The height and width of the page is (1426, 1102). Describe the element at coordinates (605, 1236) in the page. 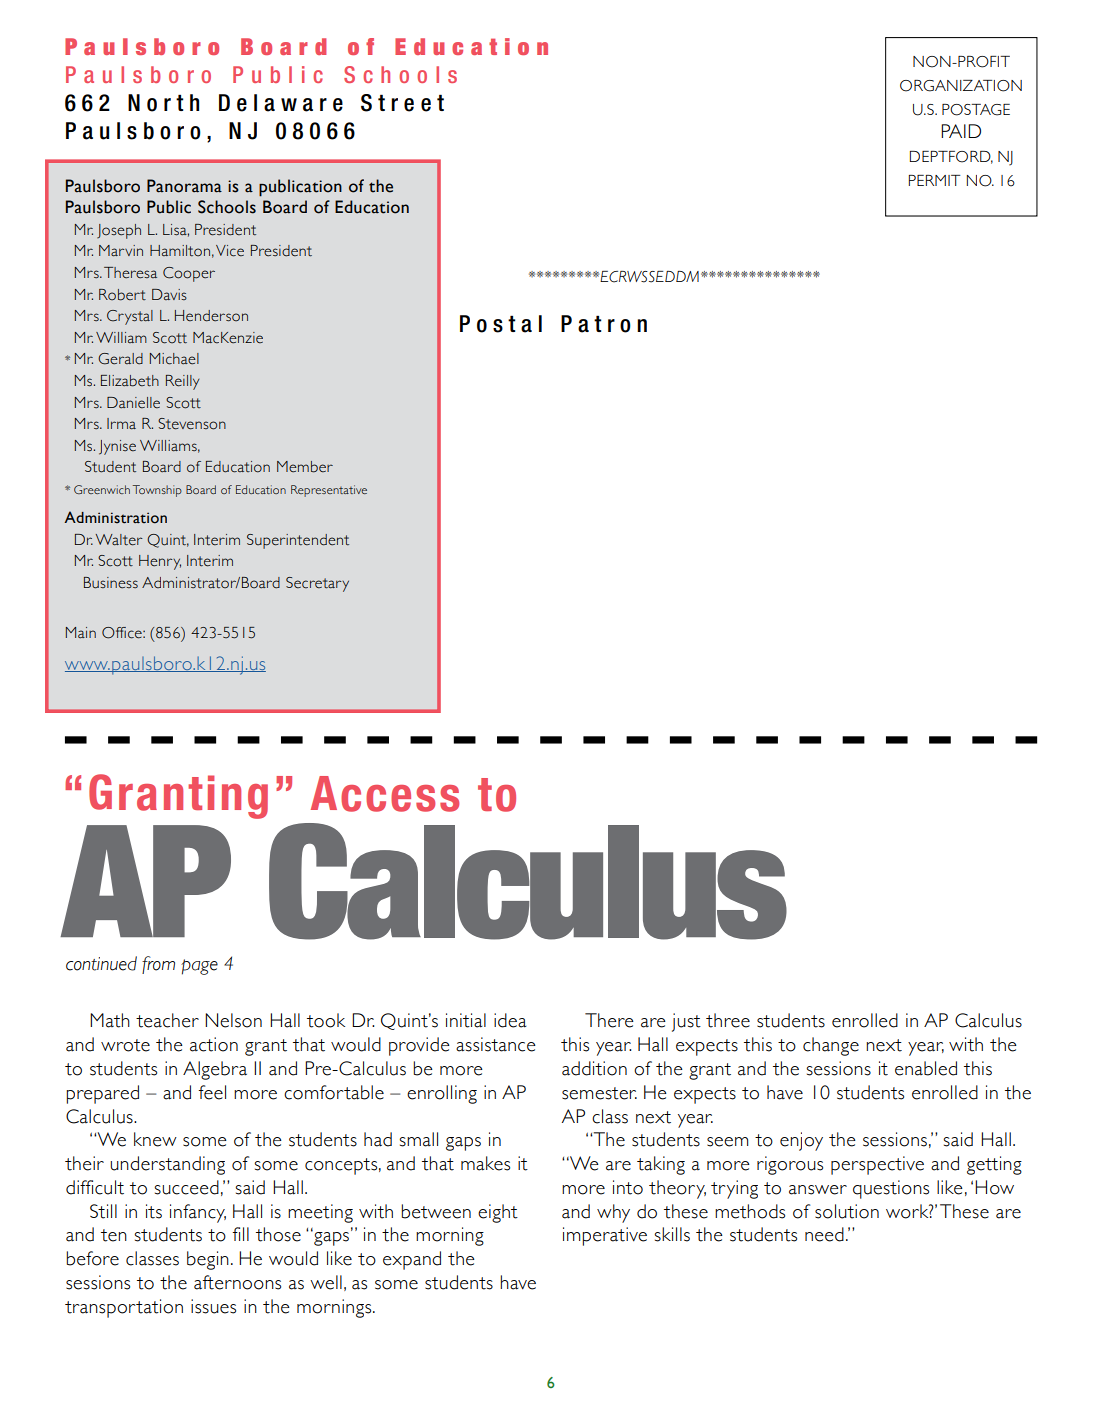

I see `imperative` at that location.
